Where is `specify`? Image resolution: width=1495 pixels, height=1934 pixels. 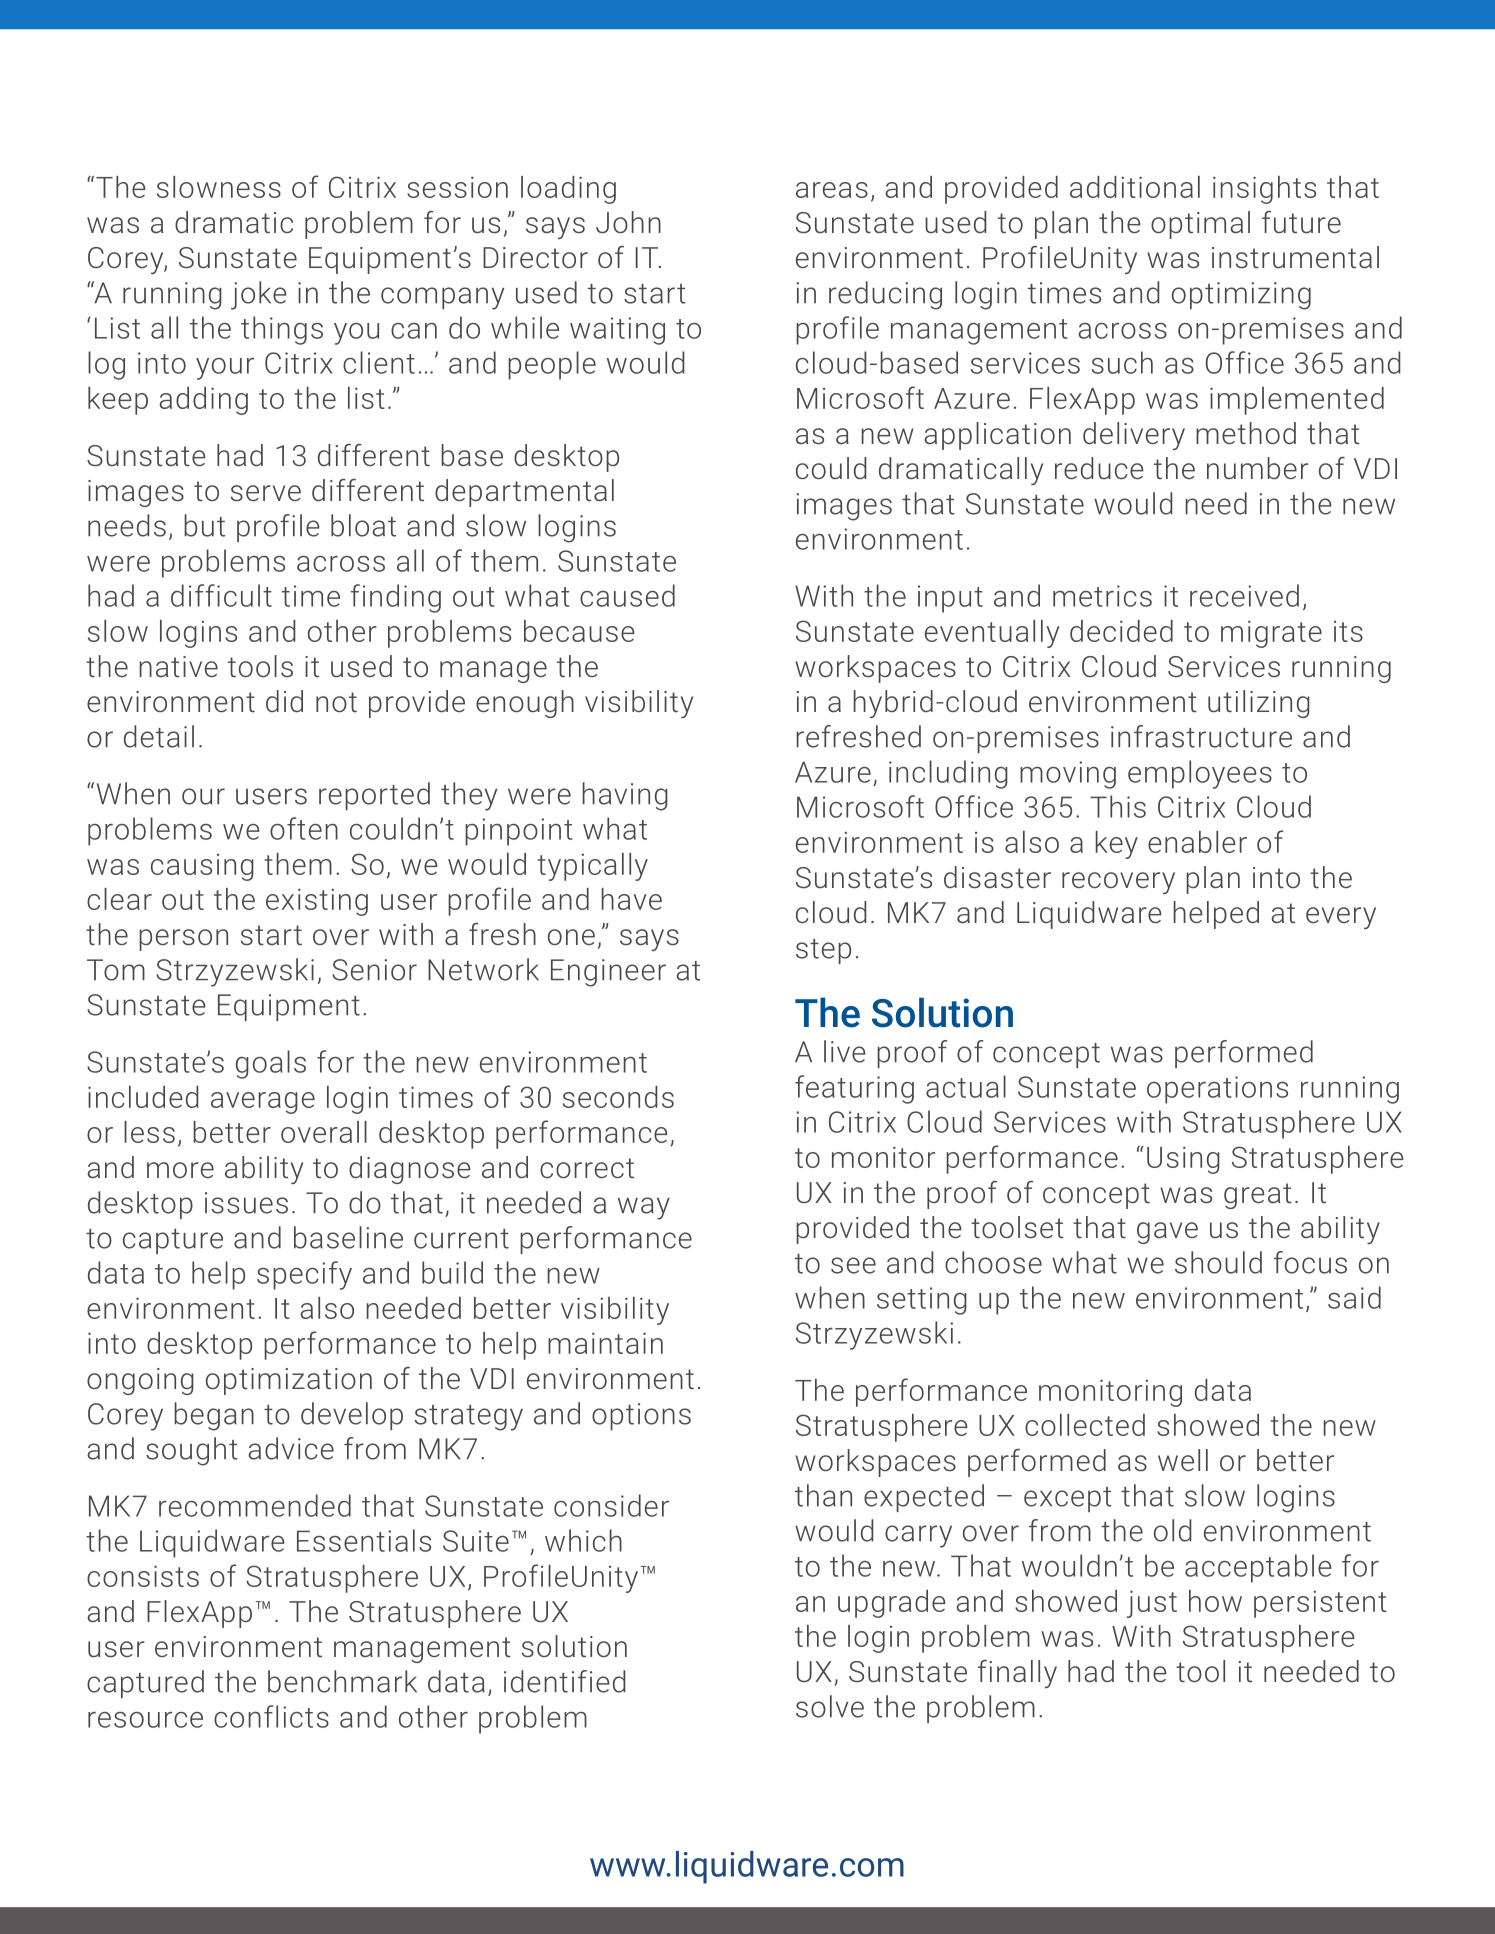 specify is located at coordinates (304, 1275).
